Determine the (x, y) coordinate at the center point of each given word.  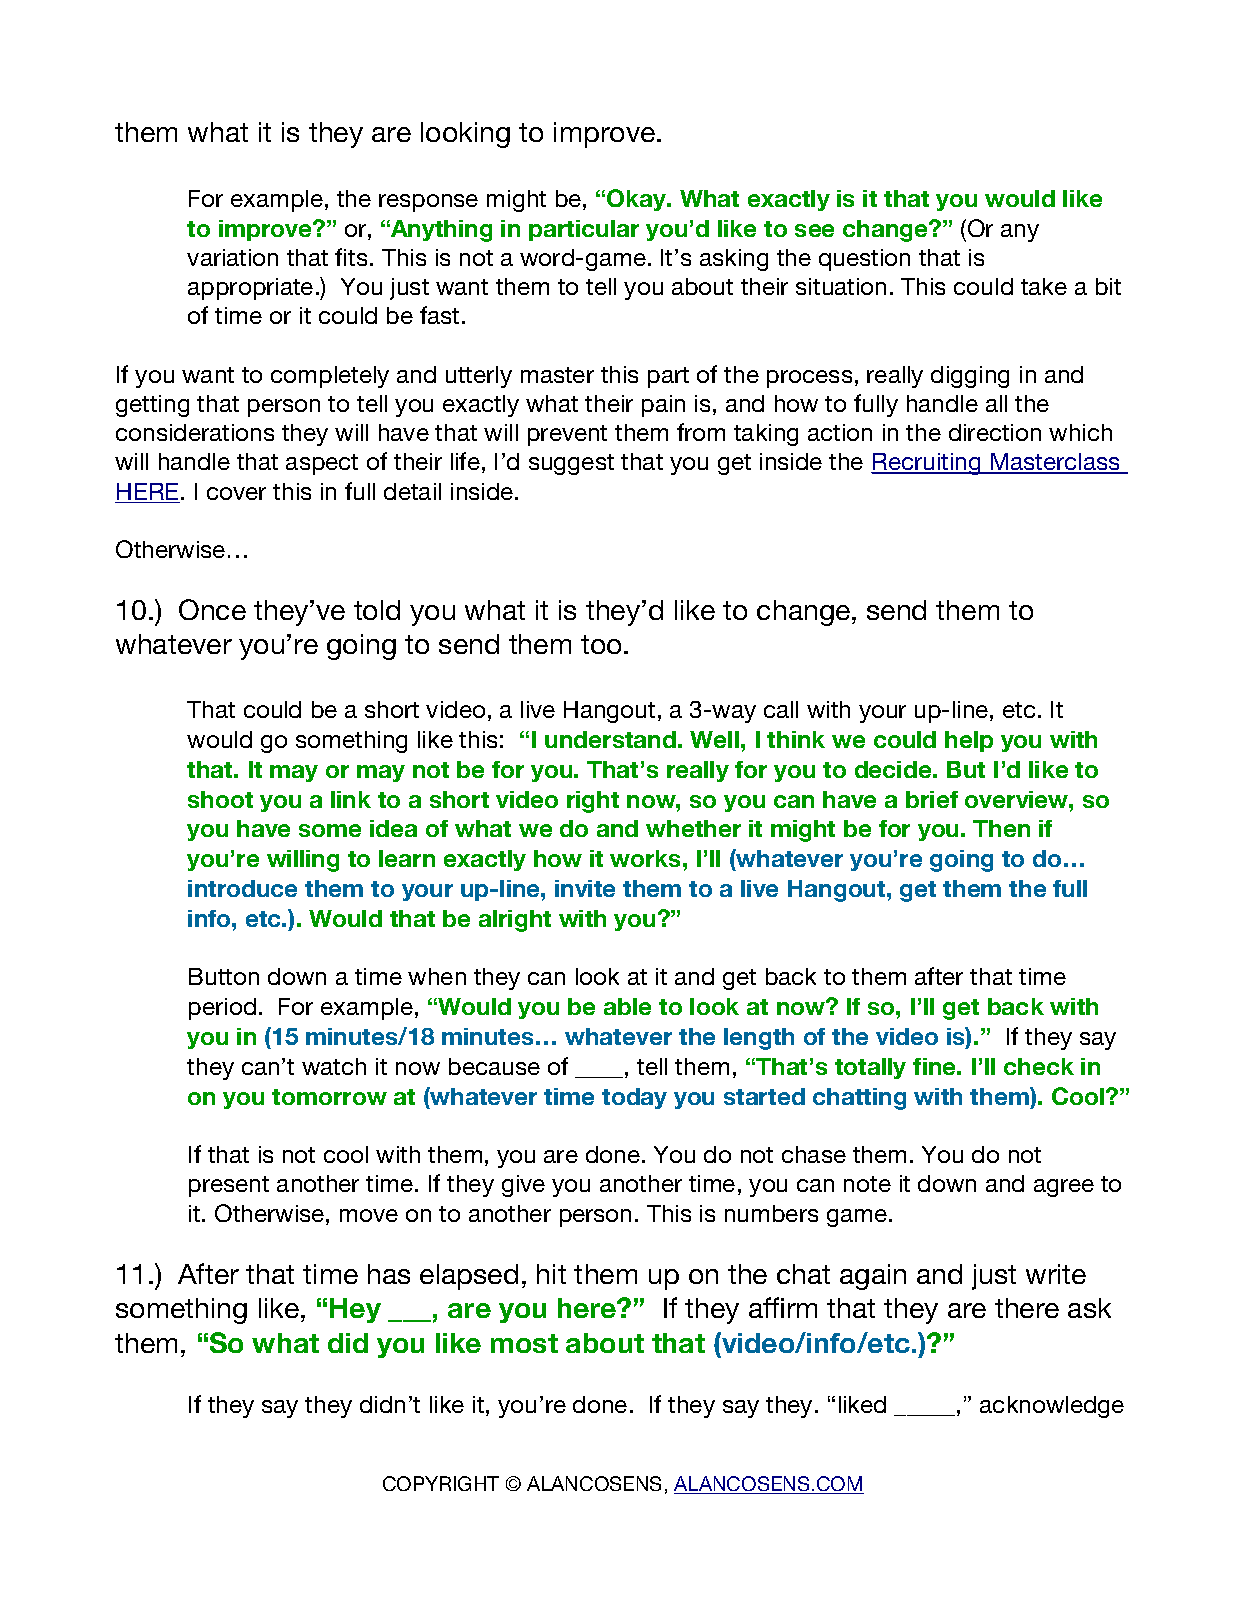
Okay (638, 200)
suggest (571, 464)
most (524, 1343)
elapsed (469, 1277)
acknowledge (1052, 1407)
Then (1001, 828)
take (1044, 286)
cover (236, 493)
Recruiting (927, 464)
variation (232, 257)
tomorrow (329, 1097)
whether (693, 828)
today (634, 1098)
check (1039, 1066)
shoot (220, 799)
